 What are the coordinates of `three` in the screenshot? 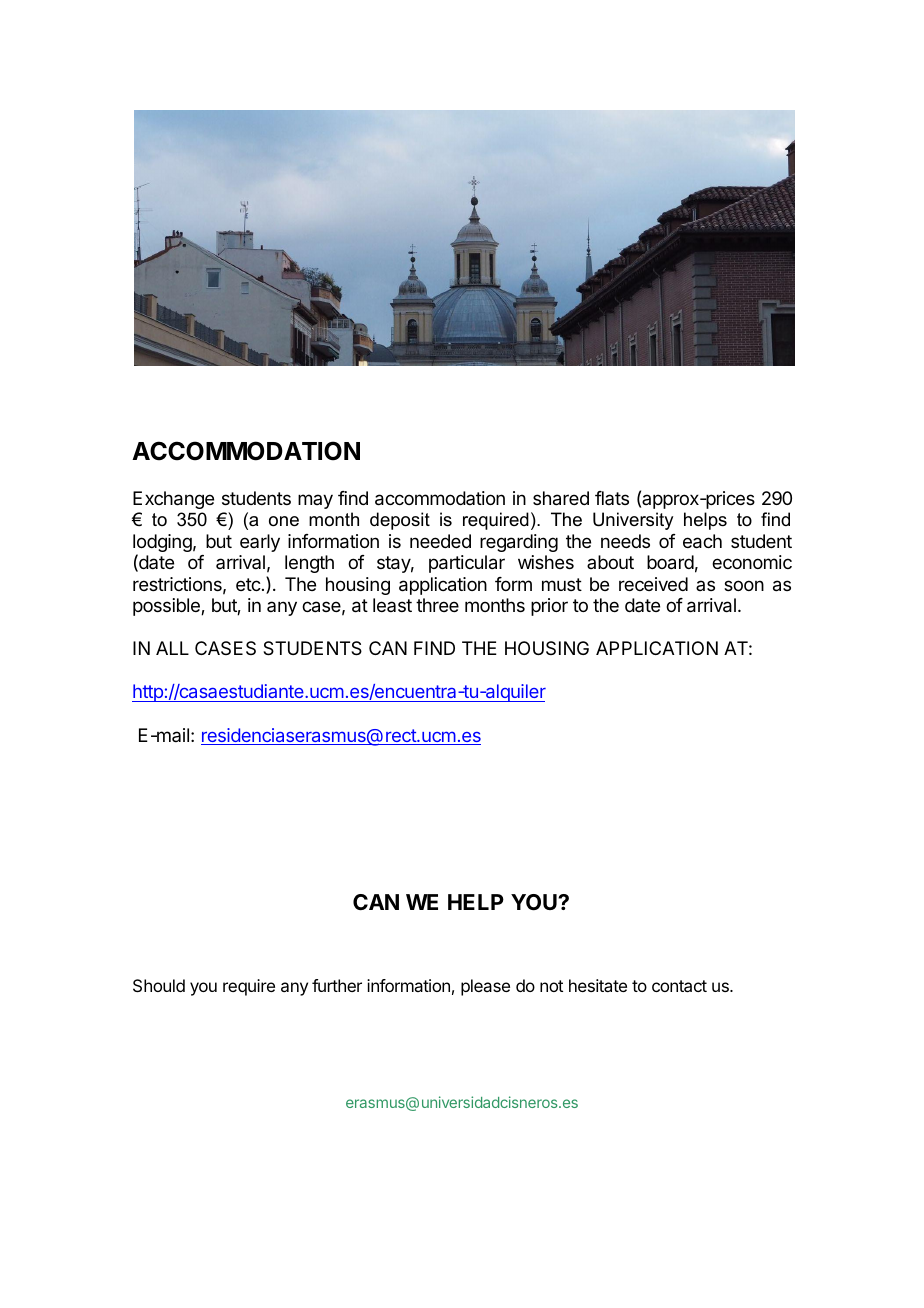 It's located at (437, 605).
